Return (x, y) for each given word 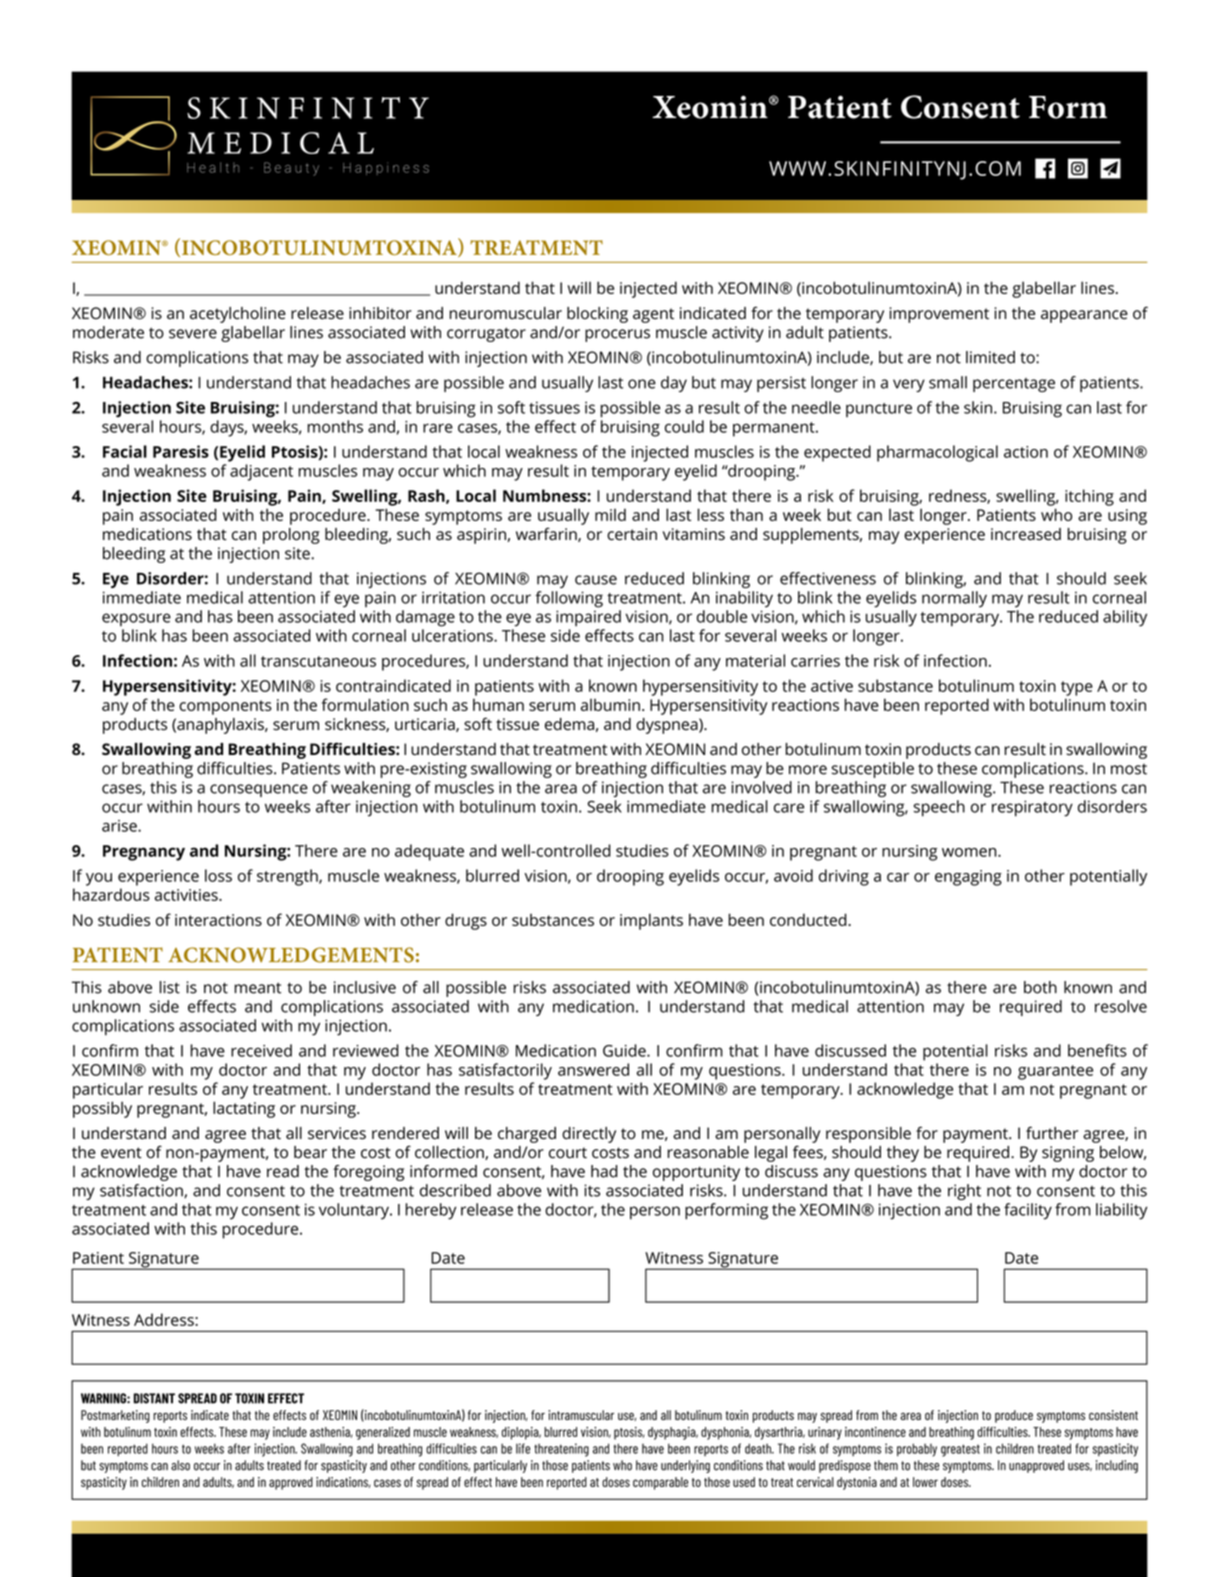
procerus (617, 335)
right (964, 1192)
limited (990, 357)
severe (193, 334)
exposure (136, 620)
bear (310, 1152)
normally (954, 599)
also (180, 1465)
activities (187, 895)
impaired (588, 618)
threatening (561, 1450)
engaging (968, 878)
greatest (960, 1450)
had (604, 1171)
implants (651, 921)
